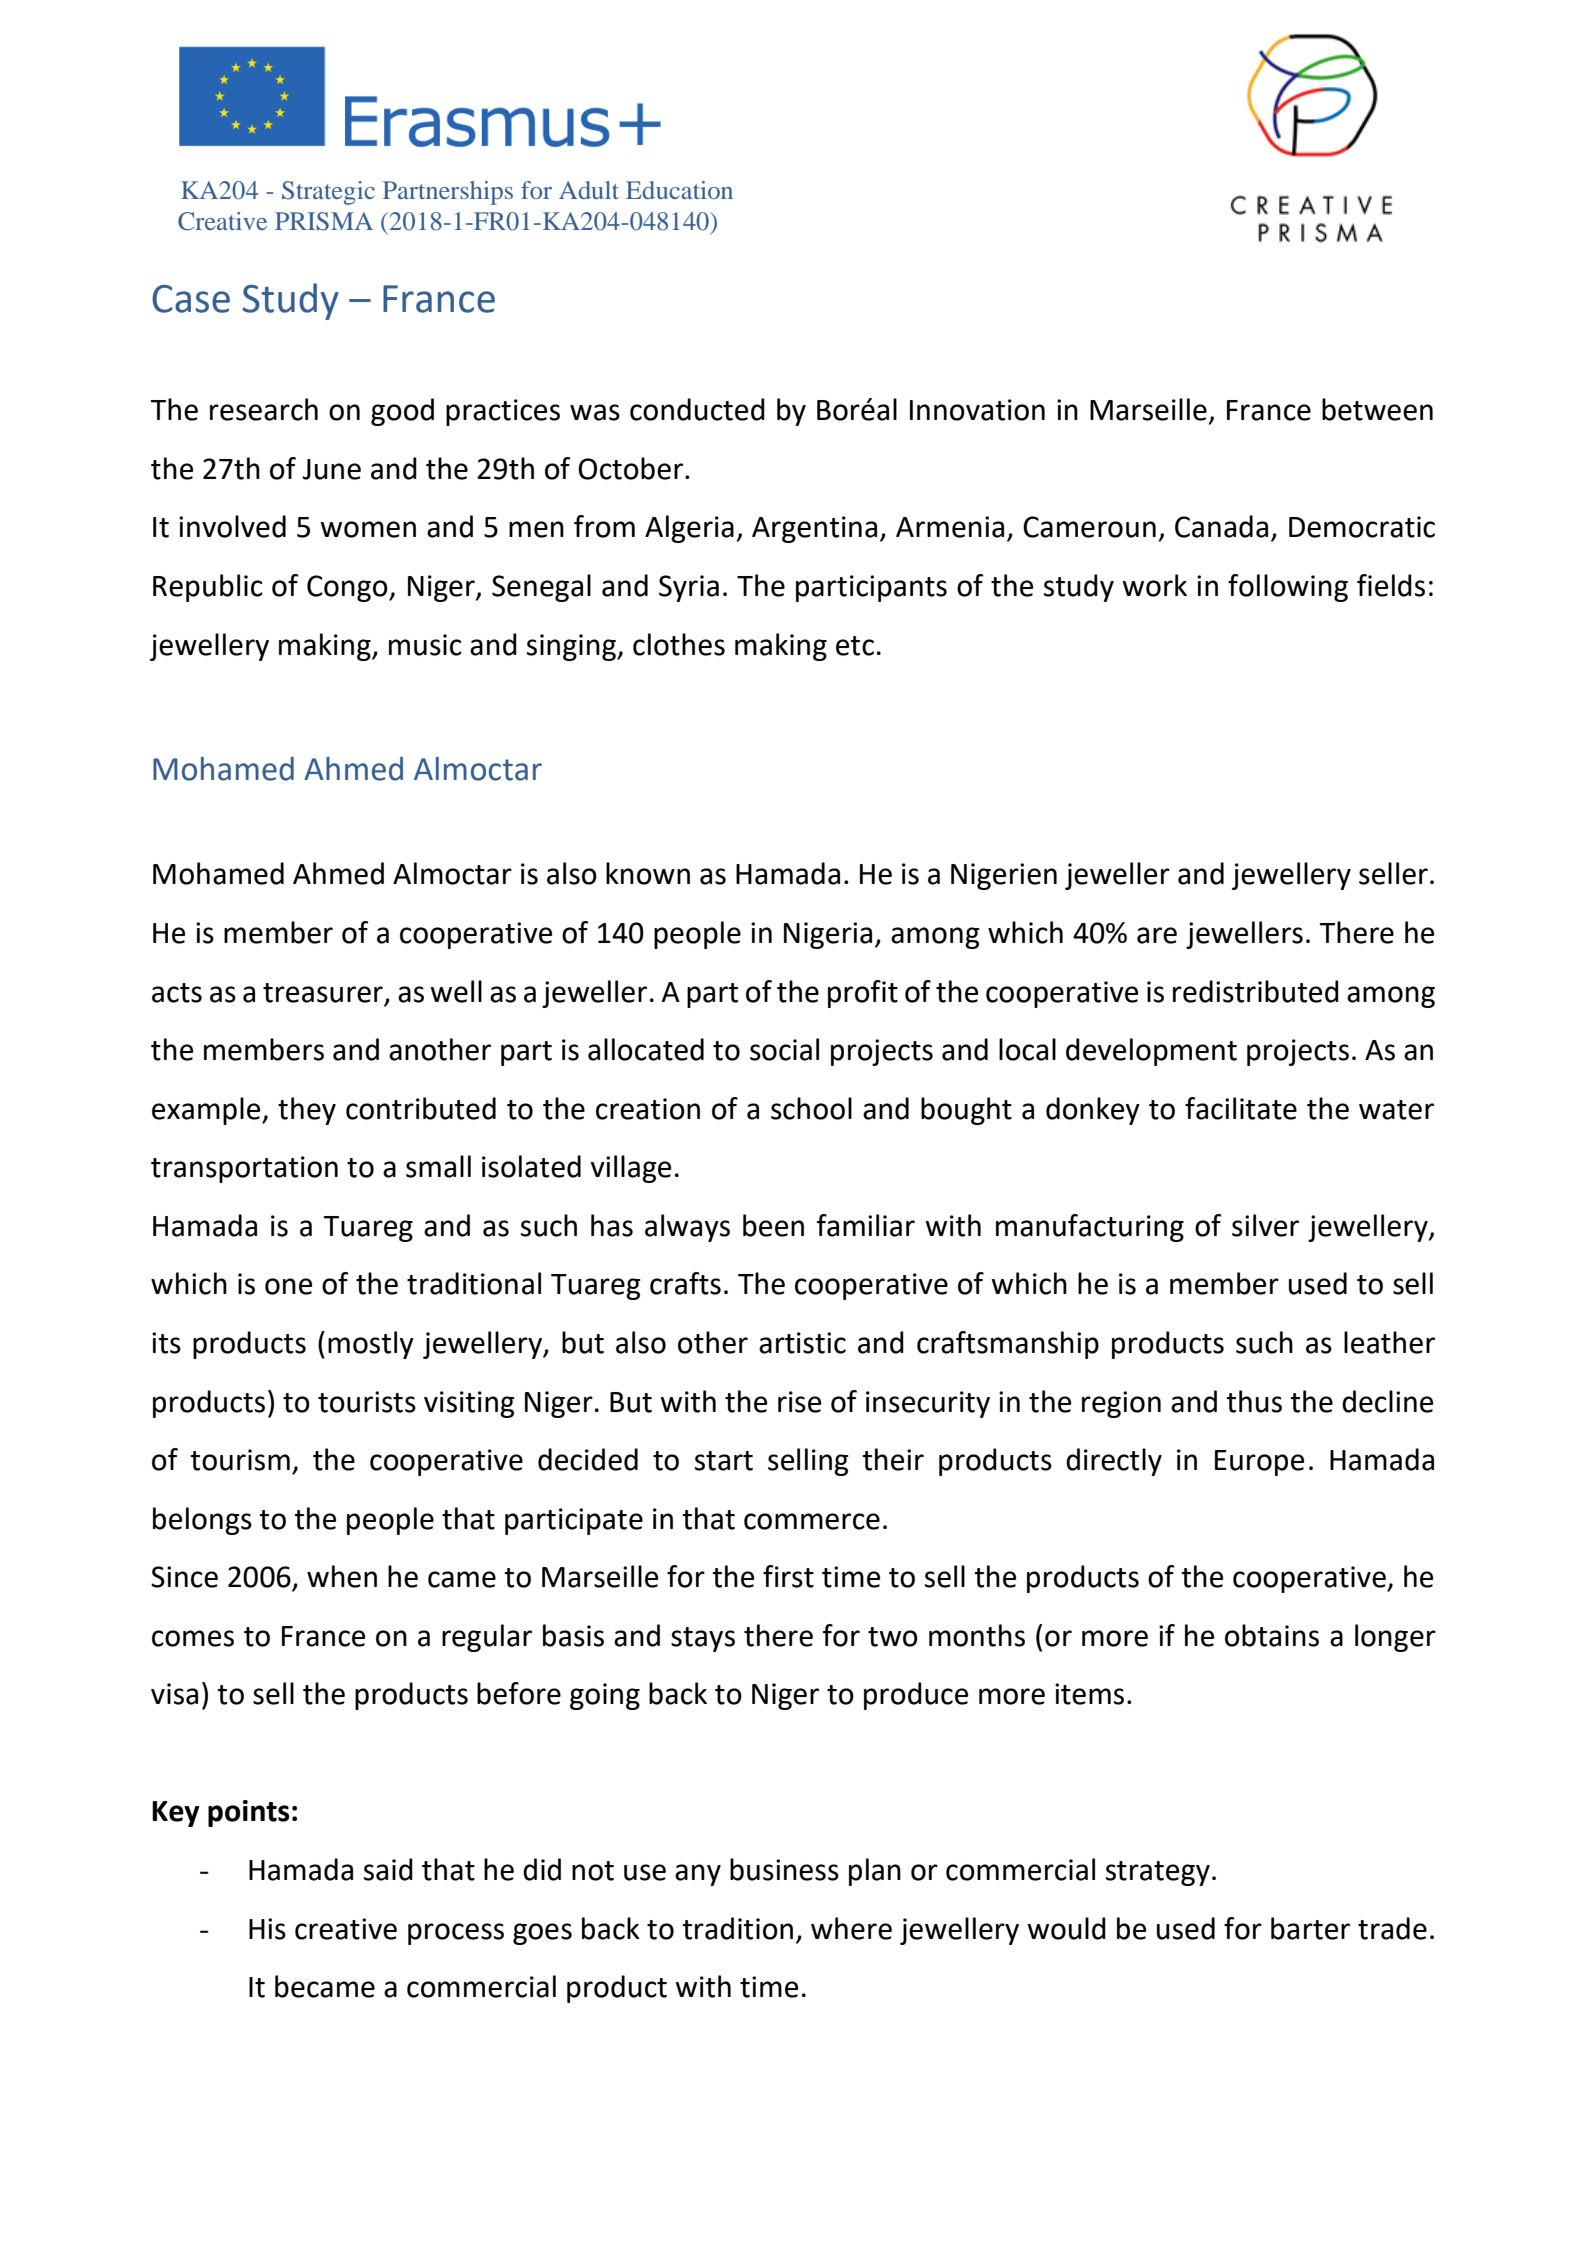 The image size is (1587, 2244). I want to click on barter, so click(1310, 1928).
